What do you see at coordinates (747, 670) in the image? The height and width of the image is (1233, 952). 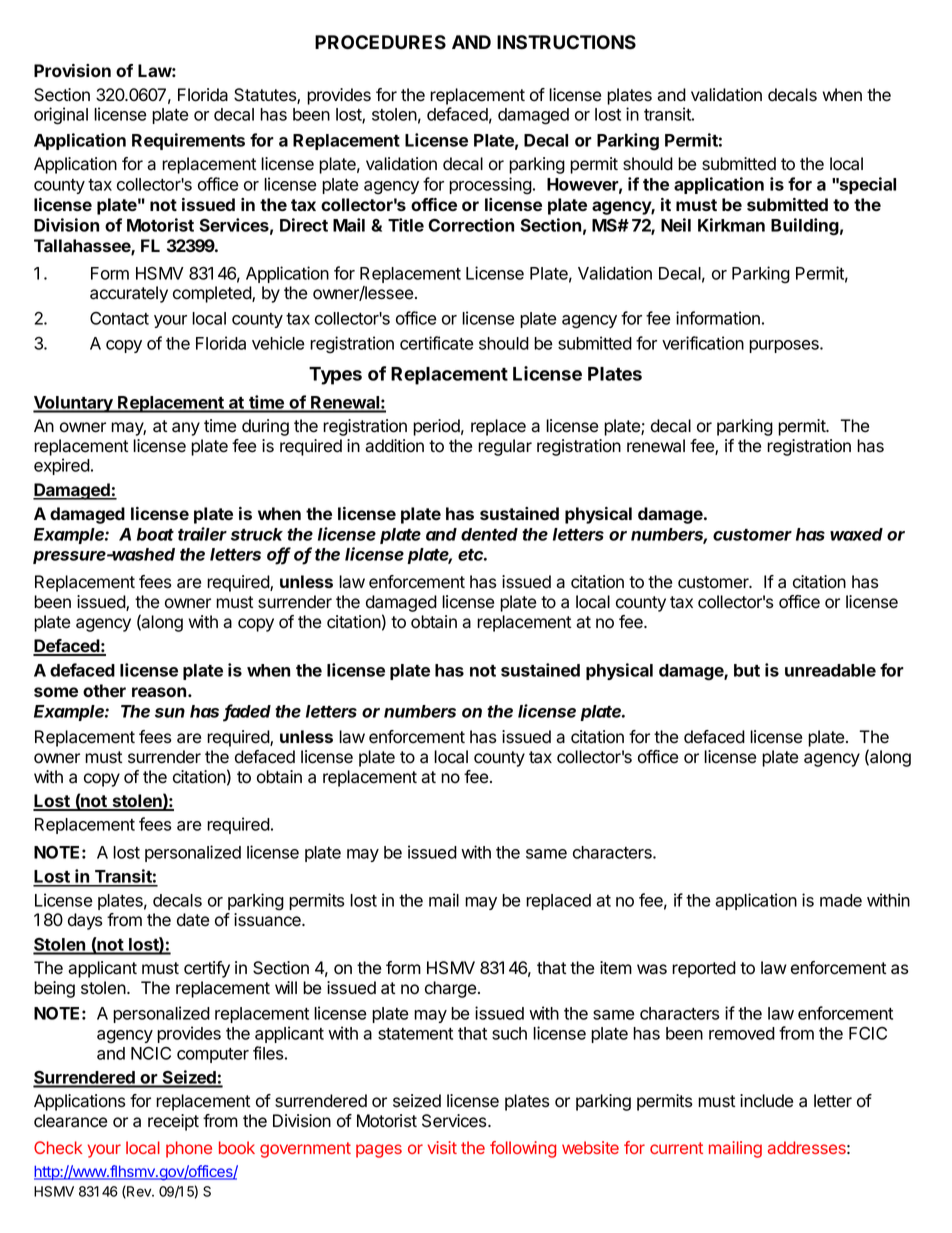 I see `but` at bounding box center [747, 670].
